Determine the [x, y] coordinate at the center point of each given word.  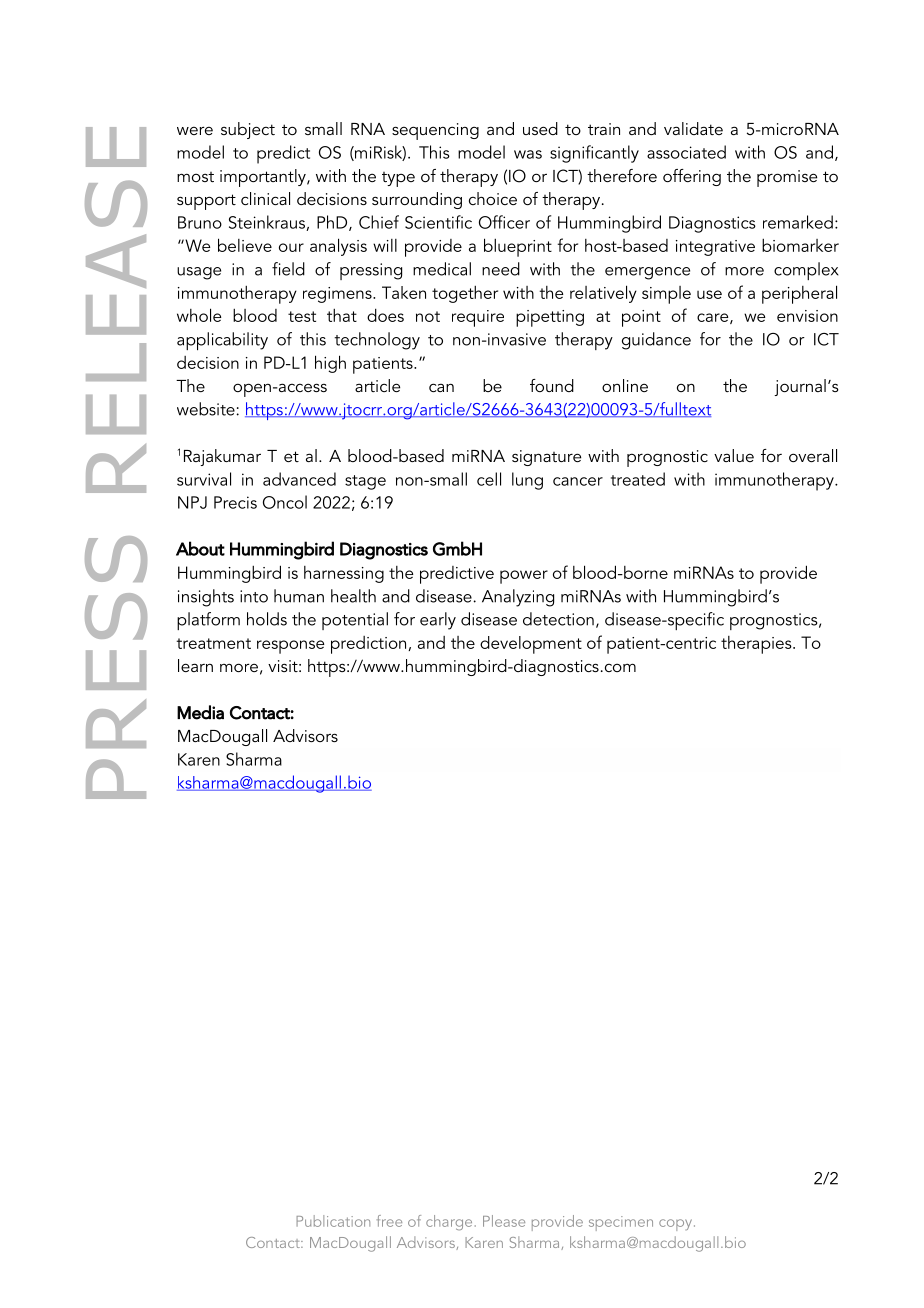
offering [692, 177]
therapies [757, 645]
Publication [333, 1221]
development [531, 645]
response [290, 647]
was [528, 154]
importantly [264, 178]
